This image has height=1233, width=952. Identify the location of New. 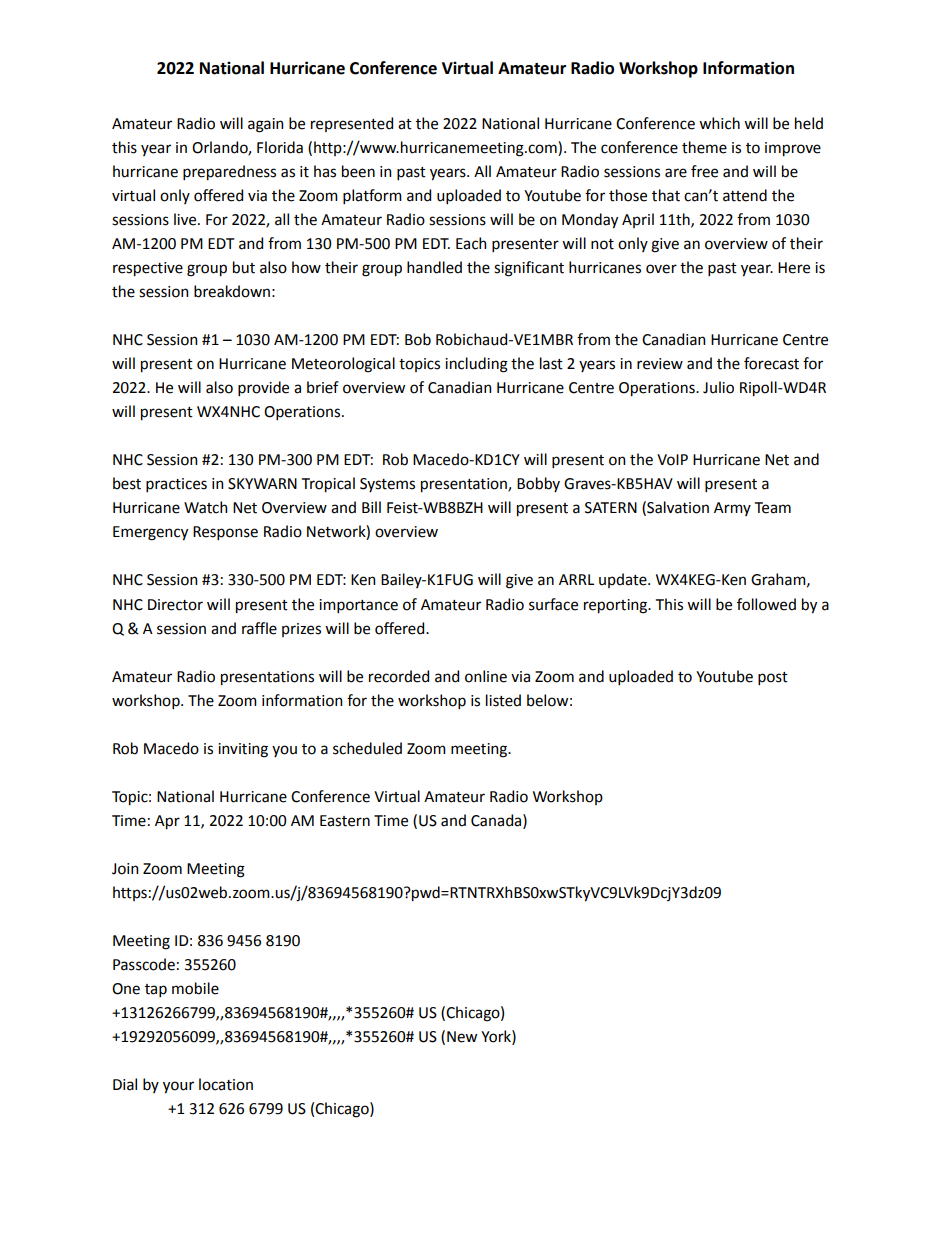
(462, 1037).
